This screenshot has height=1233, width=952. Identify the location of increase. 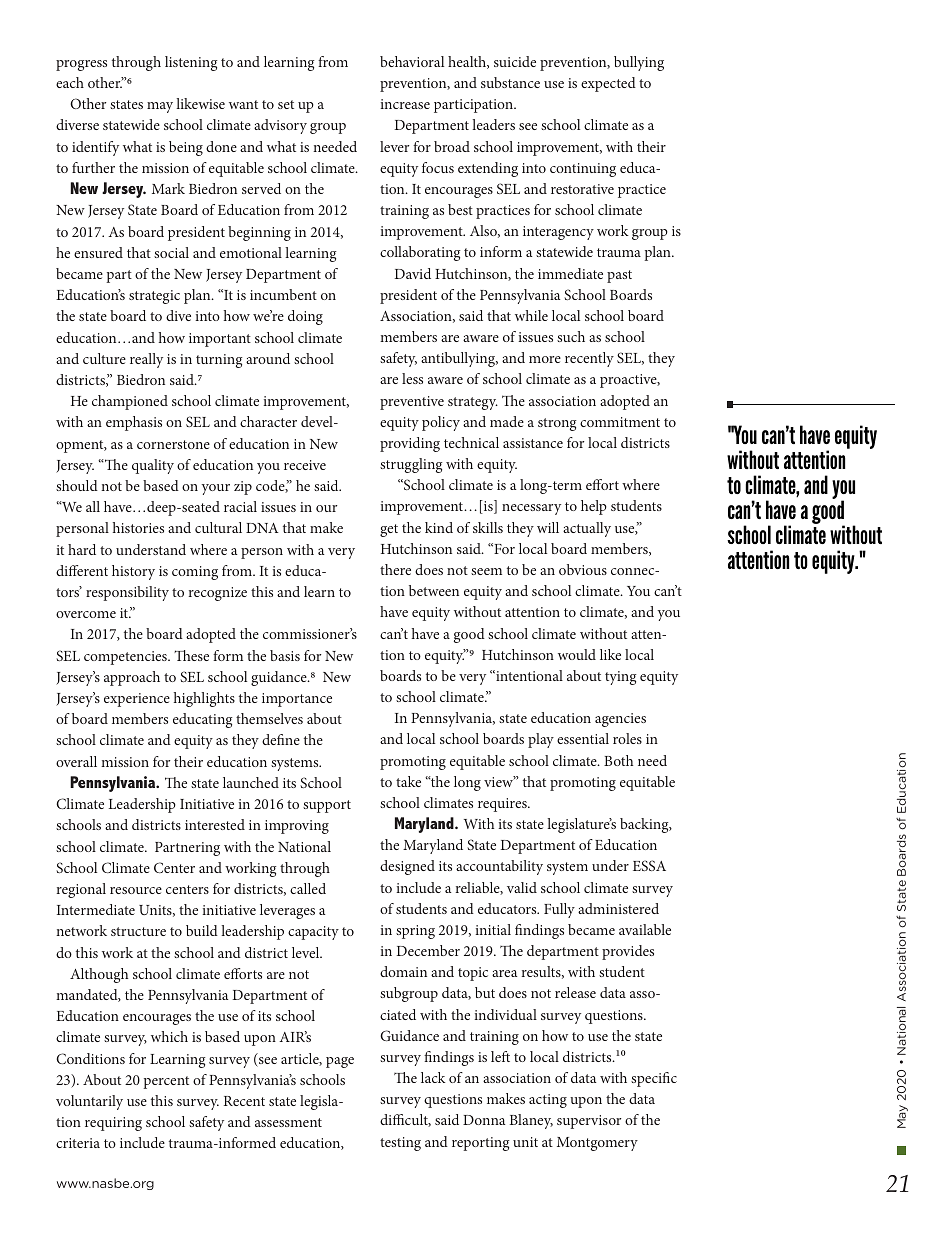
(405, 104).
